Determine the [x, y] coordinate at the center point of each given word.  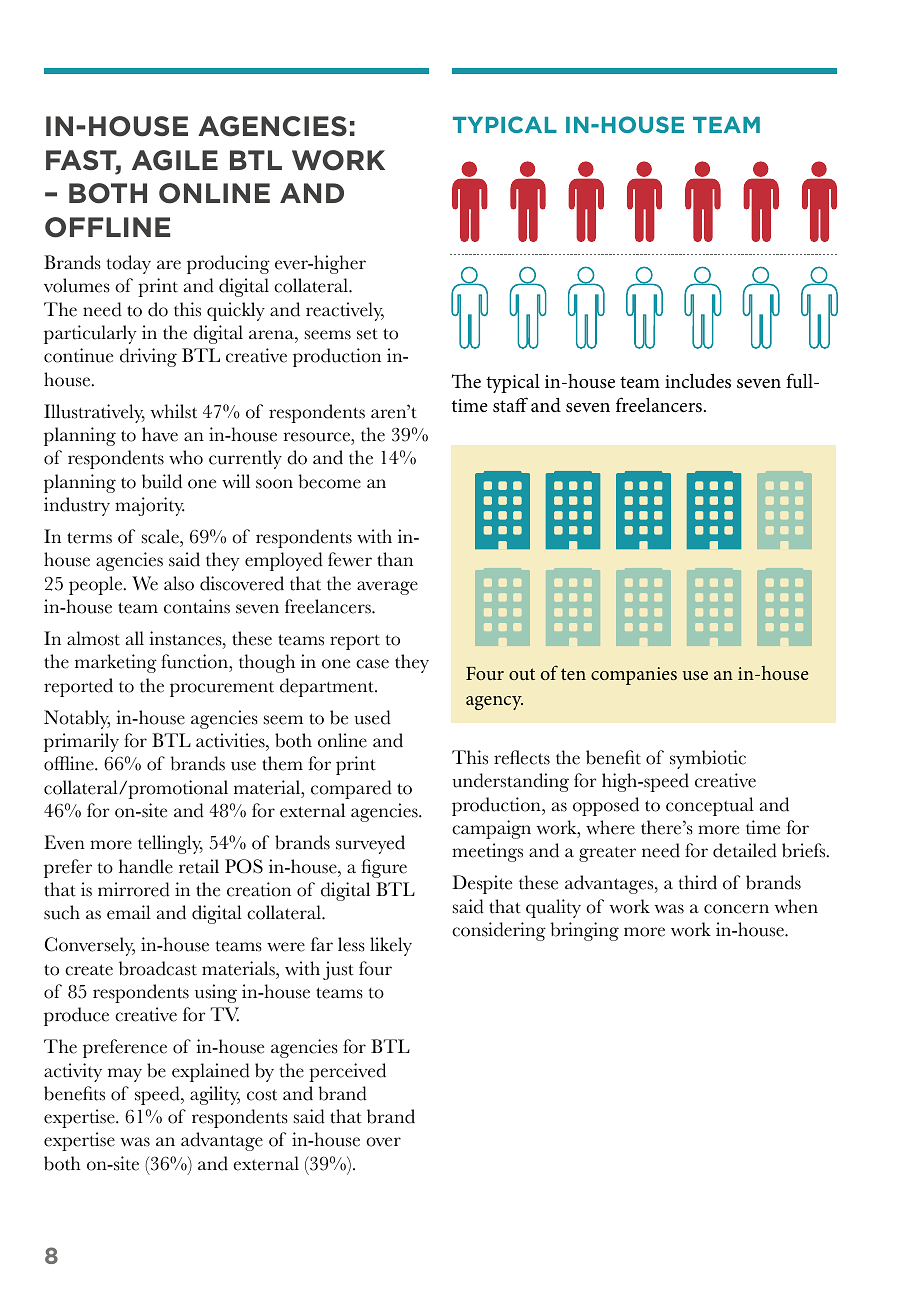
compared [351, 789]
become [330, 481]
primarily [81, 742]
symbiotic [708, 759]
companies [634, 676]
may [125, 1075]
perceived [347, 1072]
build [162, 481]
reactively [345, 311]
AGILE [175, 160]
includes [698, 381]
